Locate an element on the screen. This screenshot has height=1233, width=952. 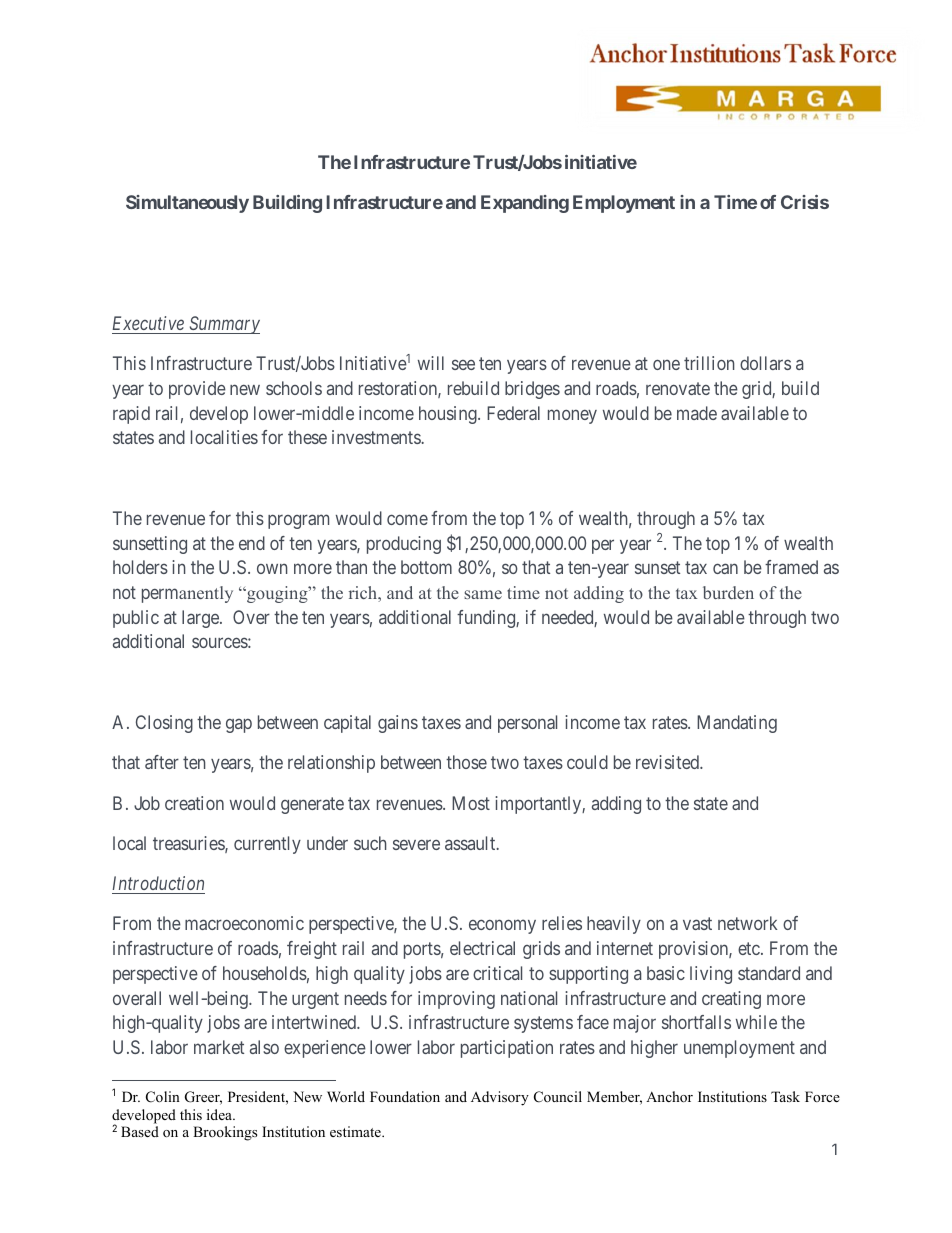
Expanding is located at coordinates (525, 204).
